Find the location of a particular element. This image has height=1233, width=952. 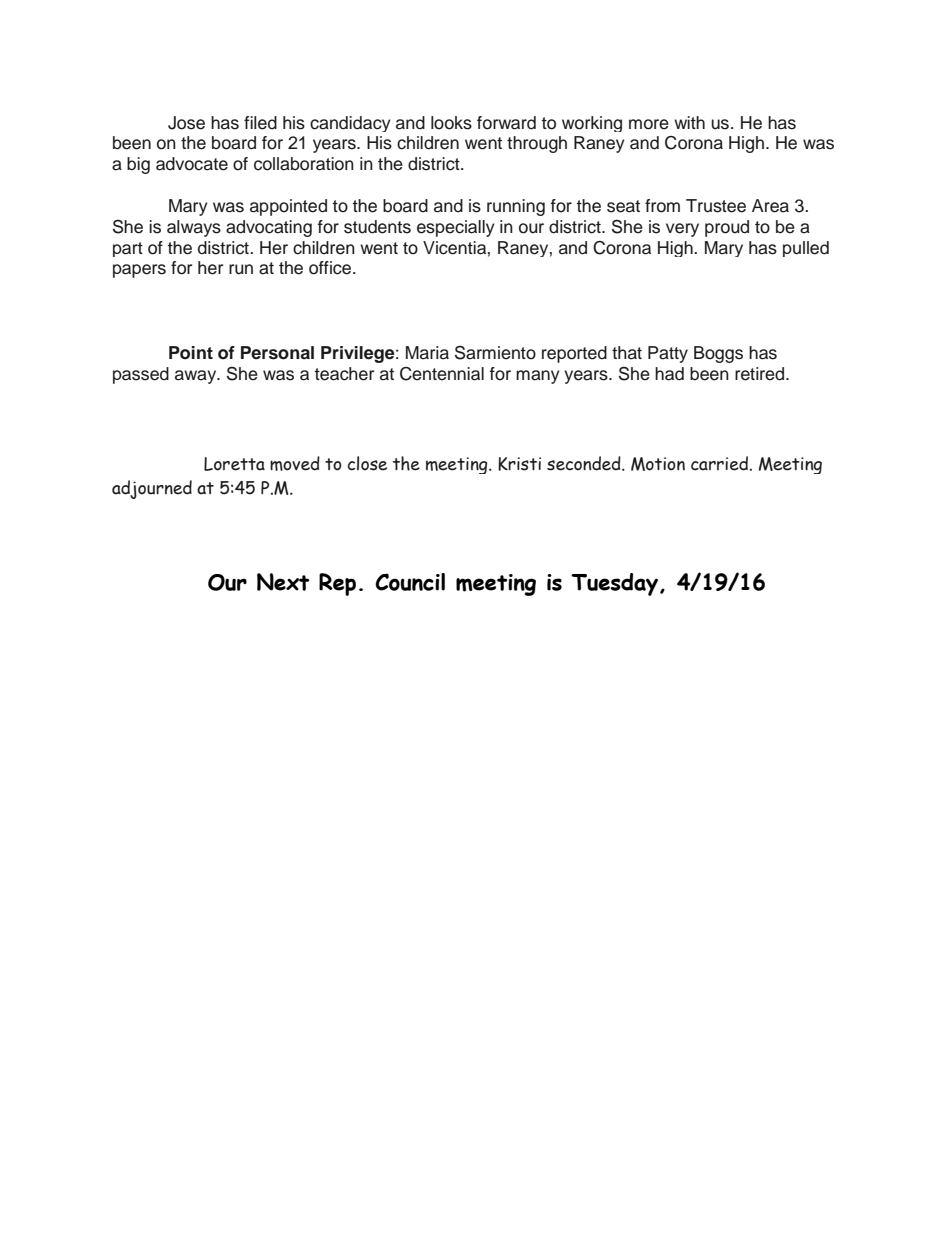

Next is located at coordinates (283, 582).
